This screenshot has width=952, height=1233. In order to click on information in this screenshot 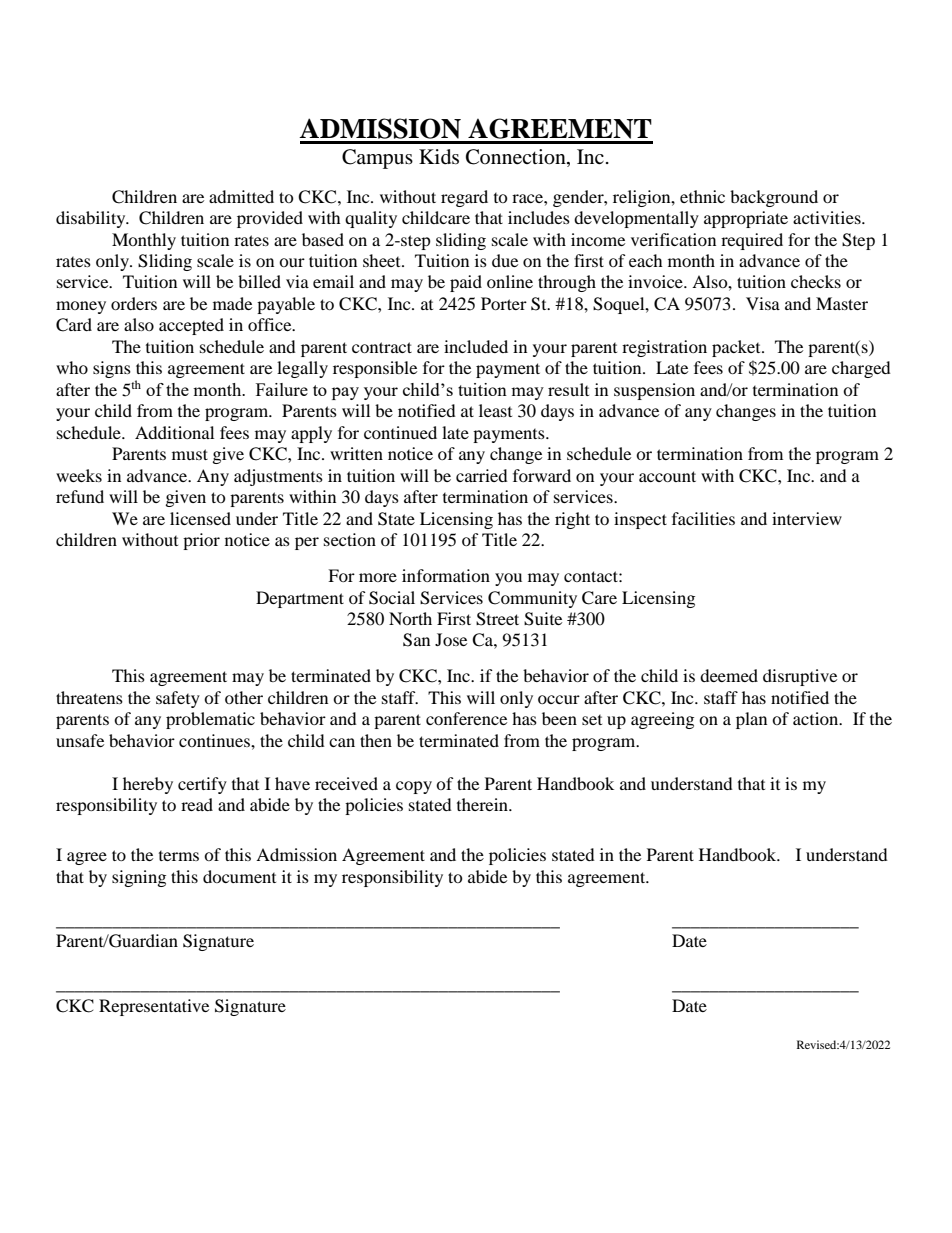, I will do `click(446, 575)`.
